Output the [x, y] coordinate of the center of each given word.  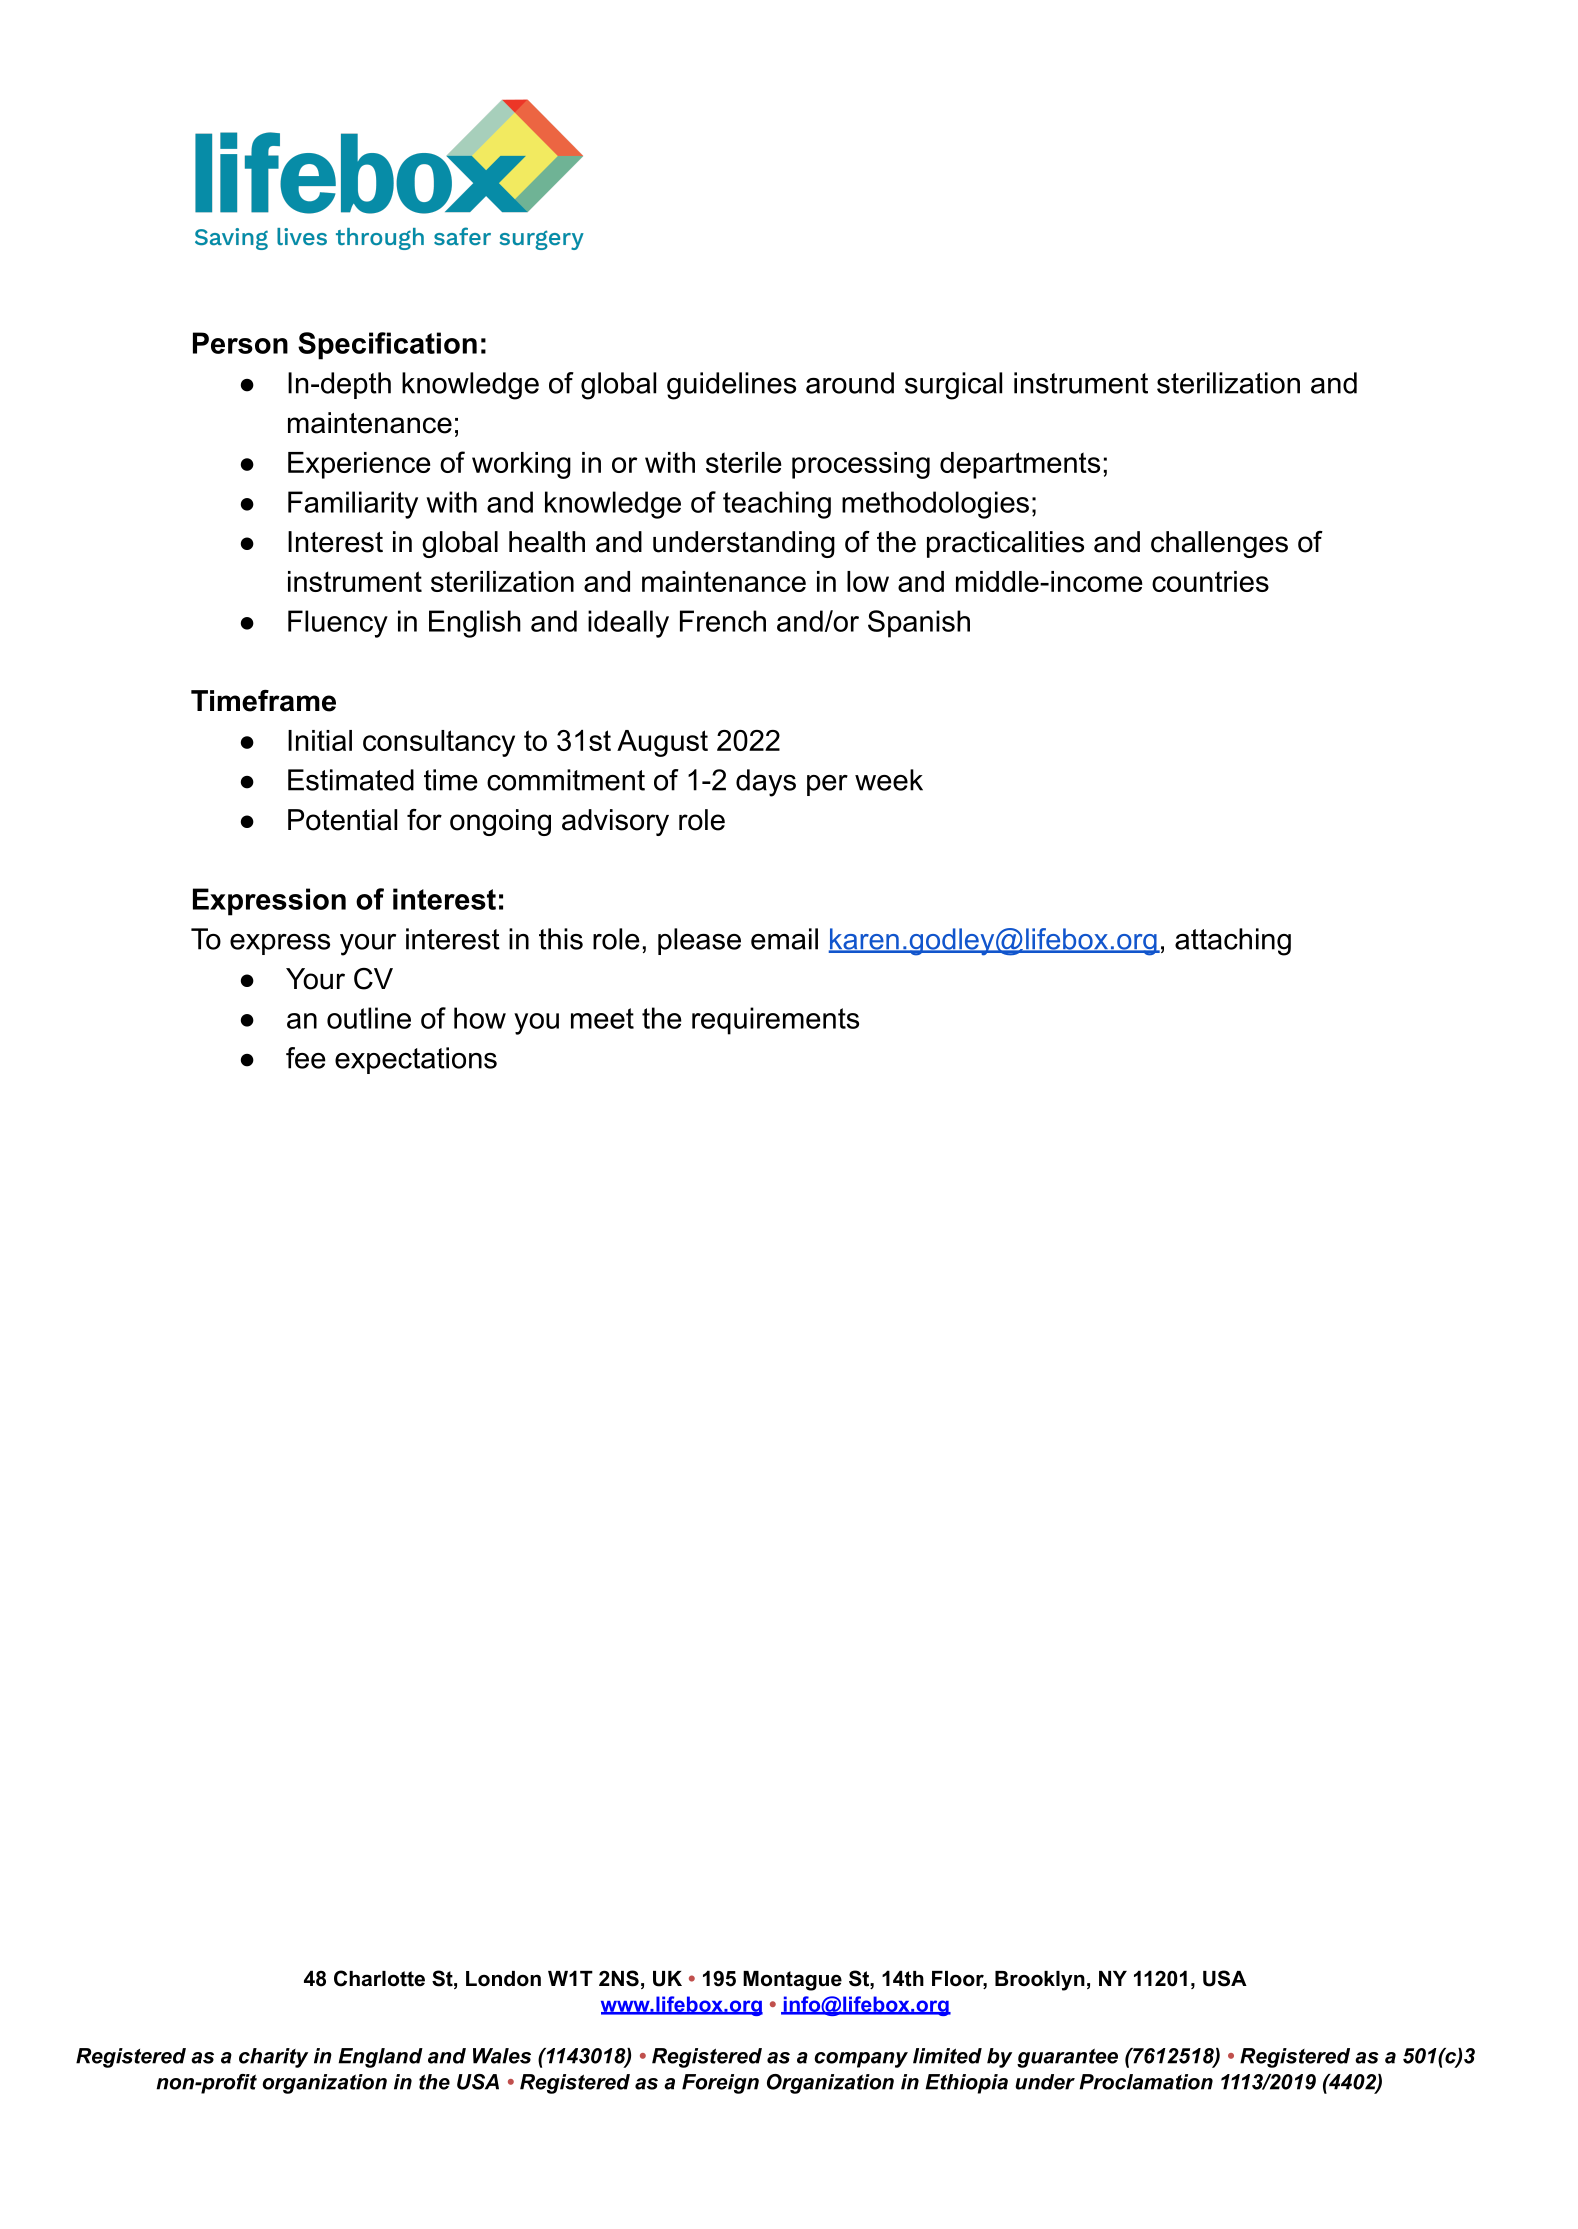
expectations [416, 1060]
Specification [387, 346]
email [784, 939]
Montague [792, 1981]
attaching [1233, 942]
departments [1020, 465]
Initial [320, 740]
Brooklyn [1040, 1981]
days [766, 783]
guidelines [731, 386]
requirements [775, 1021]
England [380, 2058]
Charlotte [379, 1978]
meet [602, 1018]
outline [369, 1018]
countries [1210, 581]
